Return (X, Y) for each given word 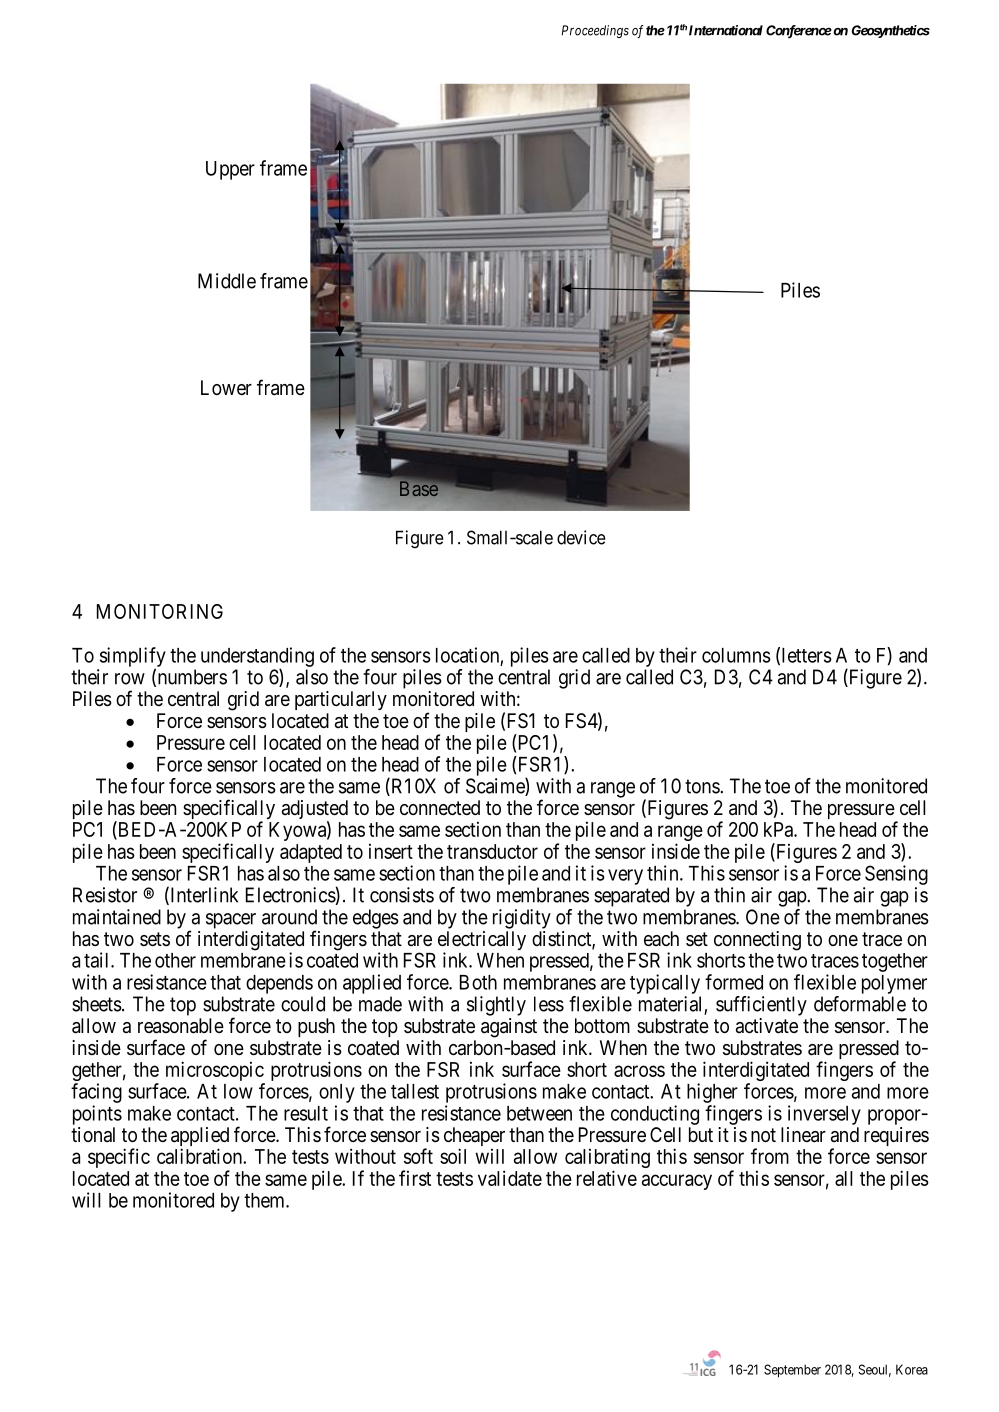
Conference (799, 31)
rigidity (522, 919)
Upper (230, 170)
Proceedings (595, 31)
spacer (231, 921)
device (581, 537)
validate (510, 1178)
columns (736, 655)
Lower (226, 387)
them (265, 1200)
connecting (757, 941)
